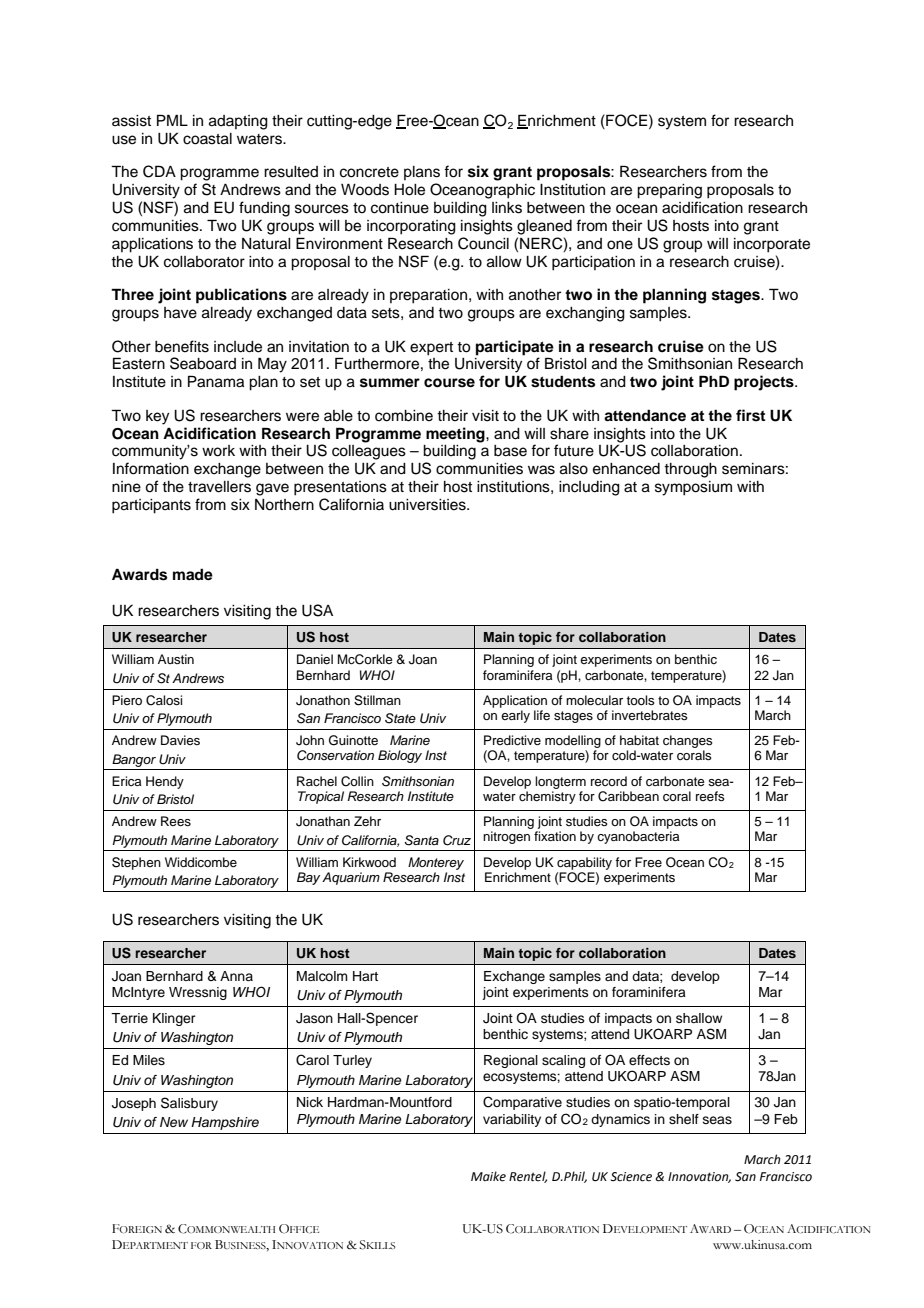  Describe the element at coordinates (750, 415) in the screenshot. I see `first` at that location.
